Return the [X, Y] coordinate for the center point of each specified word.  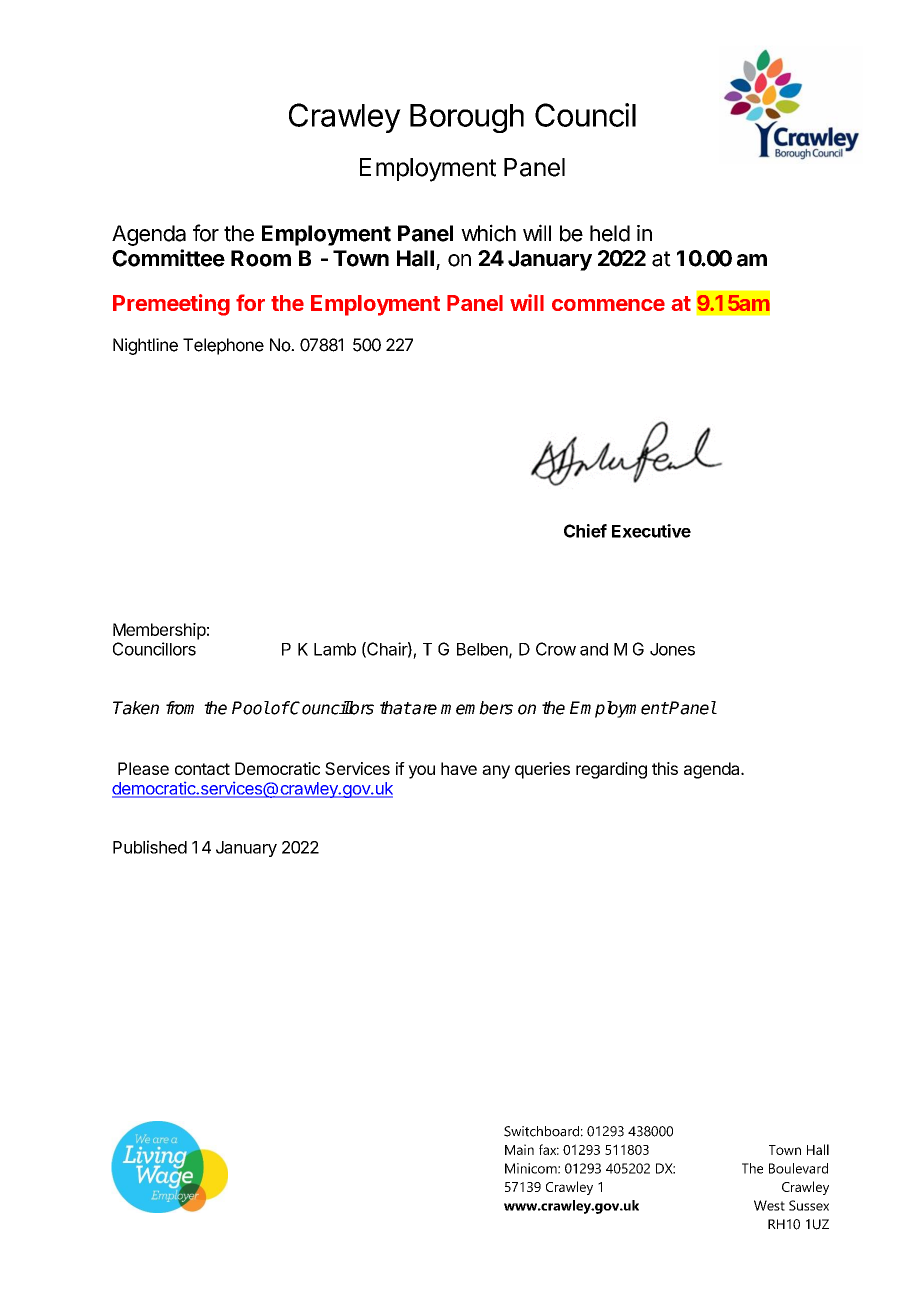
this [665, 768]
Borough [467, 118]
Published [150, 847]
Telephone [223, 346]
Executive [651, 531]
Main [519, 1149]
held [610, 233]
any [496, 772]
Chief [585, 531]
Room [261, 258]
